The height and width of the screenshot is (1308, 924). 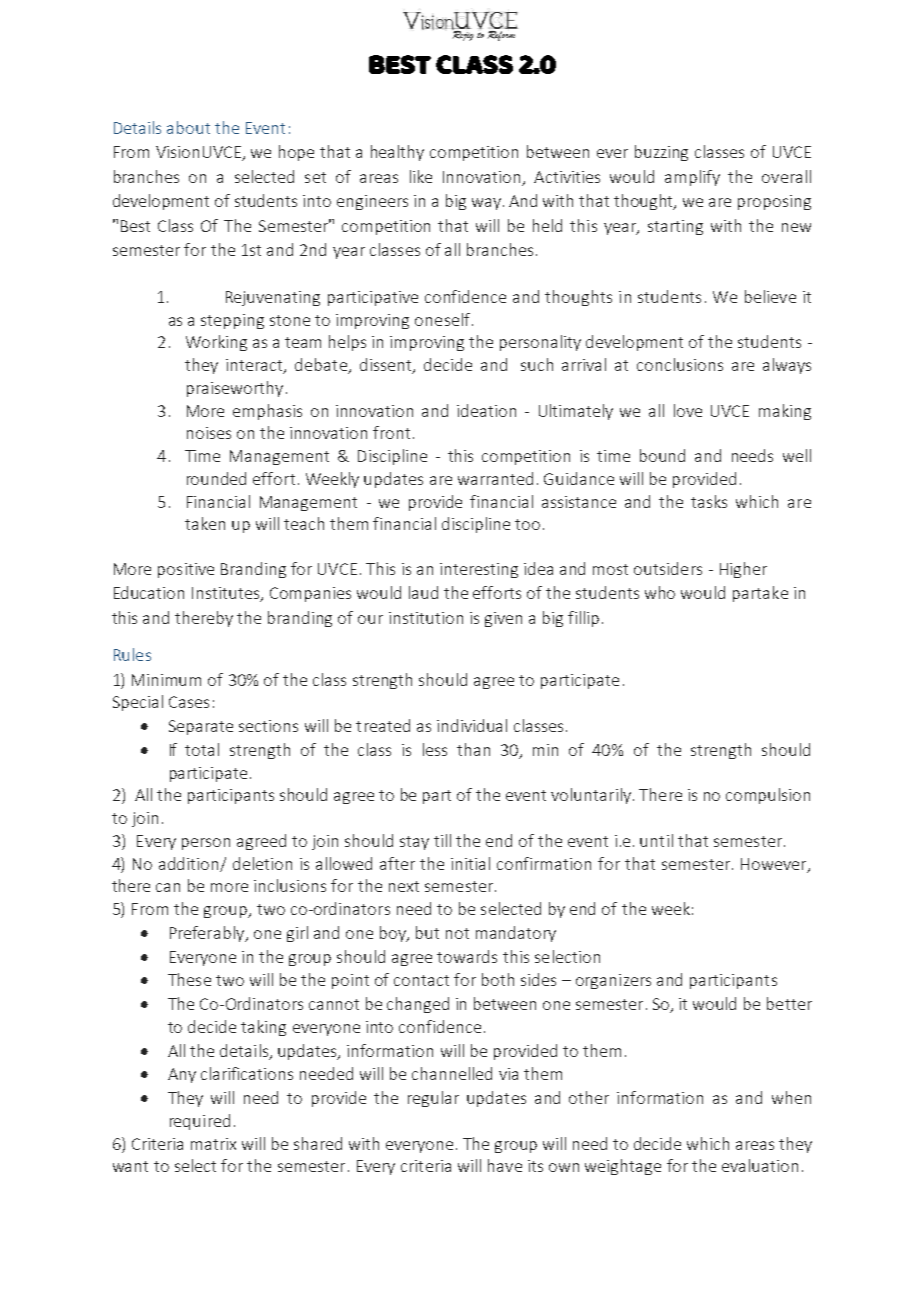 What do you see at coordinates (473, 749) in the screenshot?
I see `than` at bounding box center [473, 749].
